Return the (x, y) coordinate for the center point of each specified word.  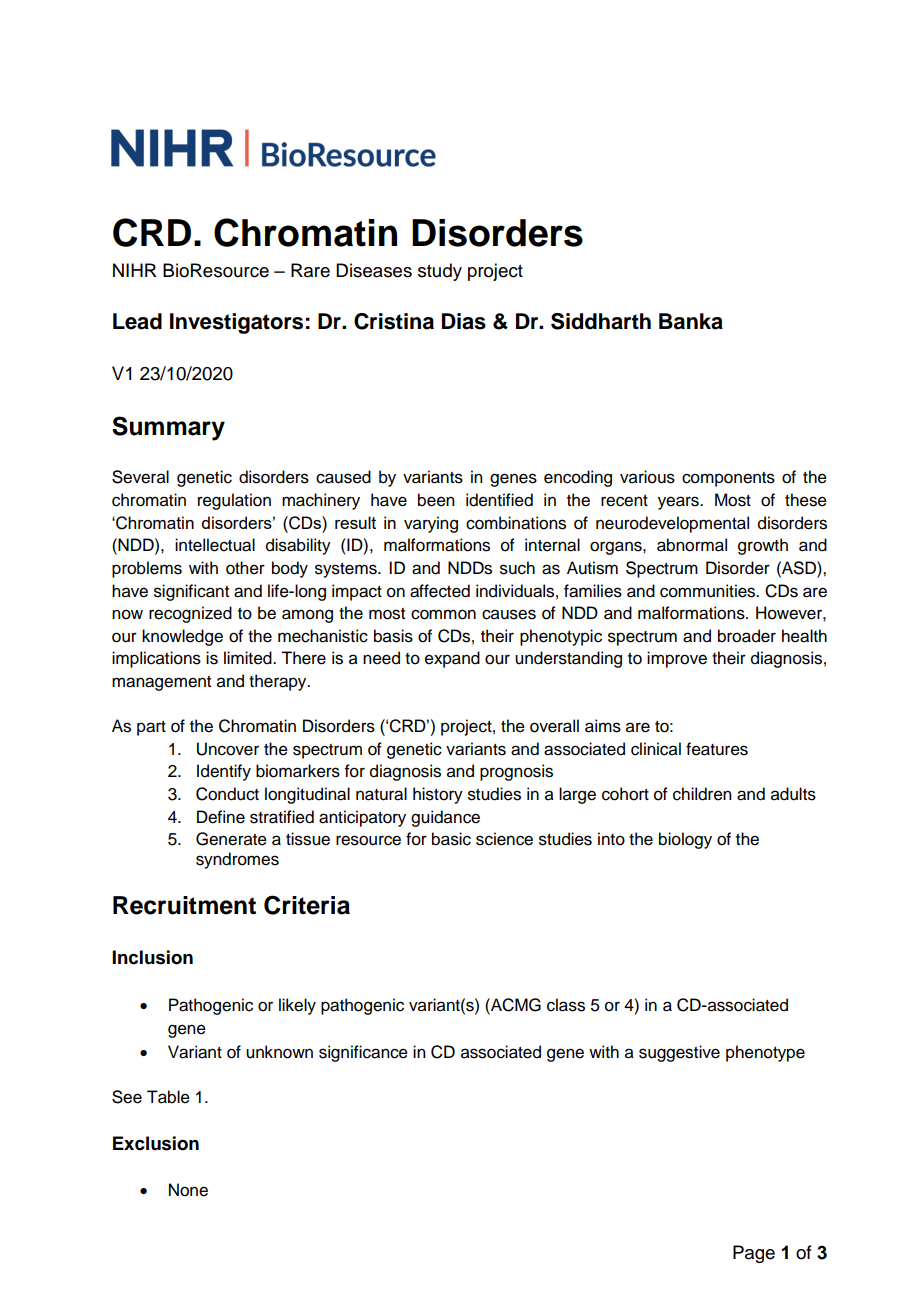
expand (452, 659)
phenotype (765, 1053)
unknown (279, 1052)
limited (249, 658)
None (188, 1190)
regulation (234, 501)
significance (363, 1053)
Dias (464, 321)
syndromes (237, 860)
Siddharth (601, 321)
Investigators (236, 323)
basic (451, 839)
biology (685, 840)
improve (677, 659)
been (436, 500)
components (728, 479)
